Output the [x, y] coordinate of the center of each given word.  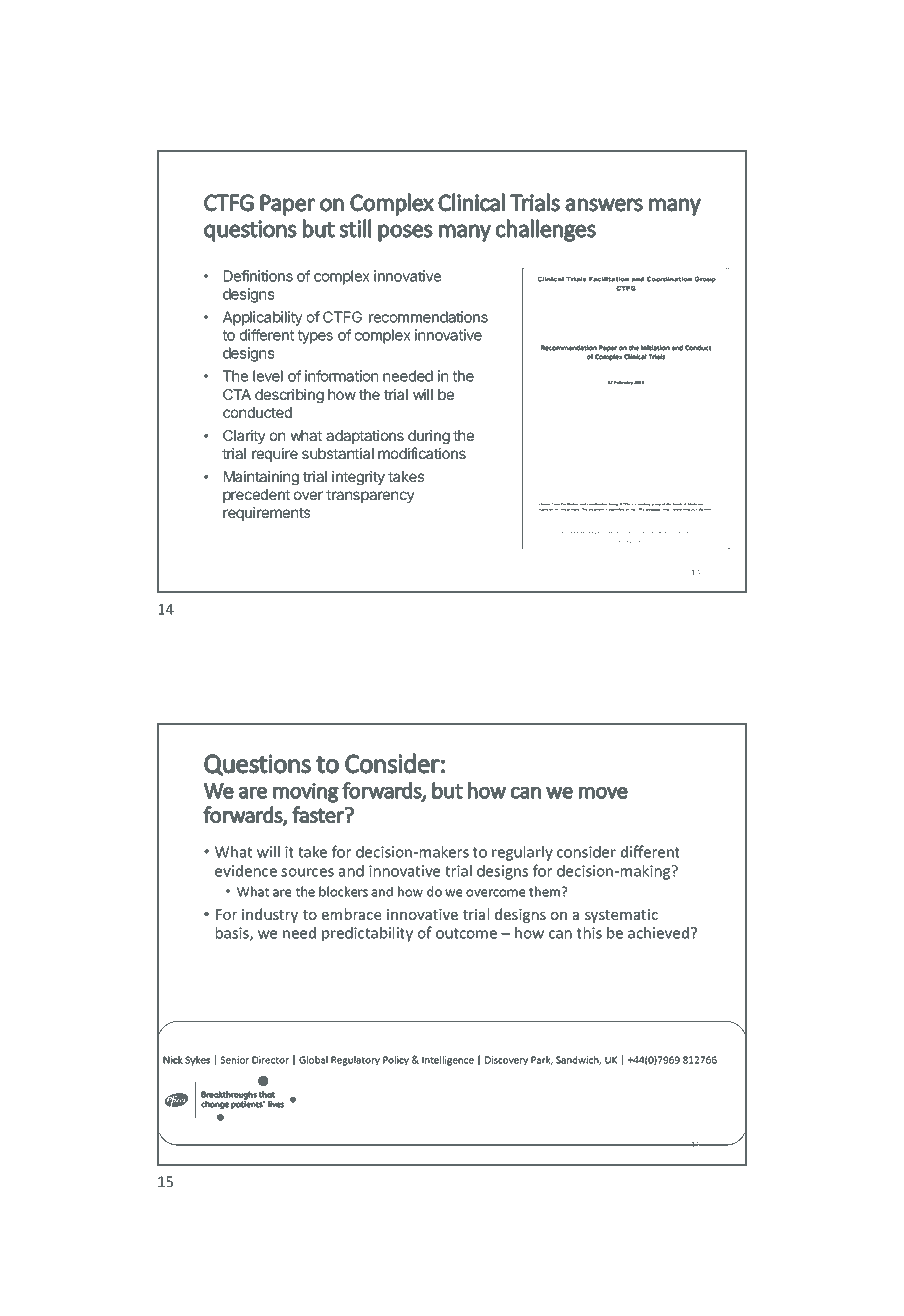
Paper [287, 205]
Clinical [471, 202]
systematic [621, 916]
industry [270, 915]
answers [604, 205]
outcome [466, 933]
